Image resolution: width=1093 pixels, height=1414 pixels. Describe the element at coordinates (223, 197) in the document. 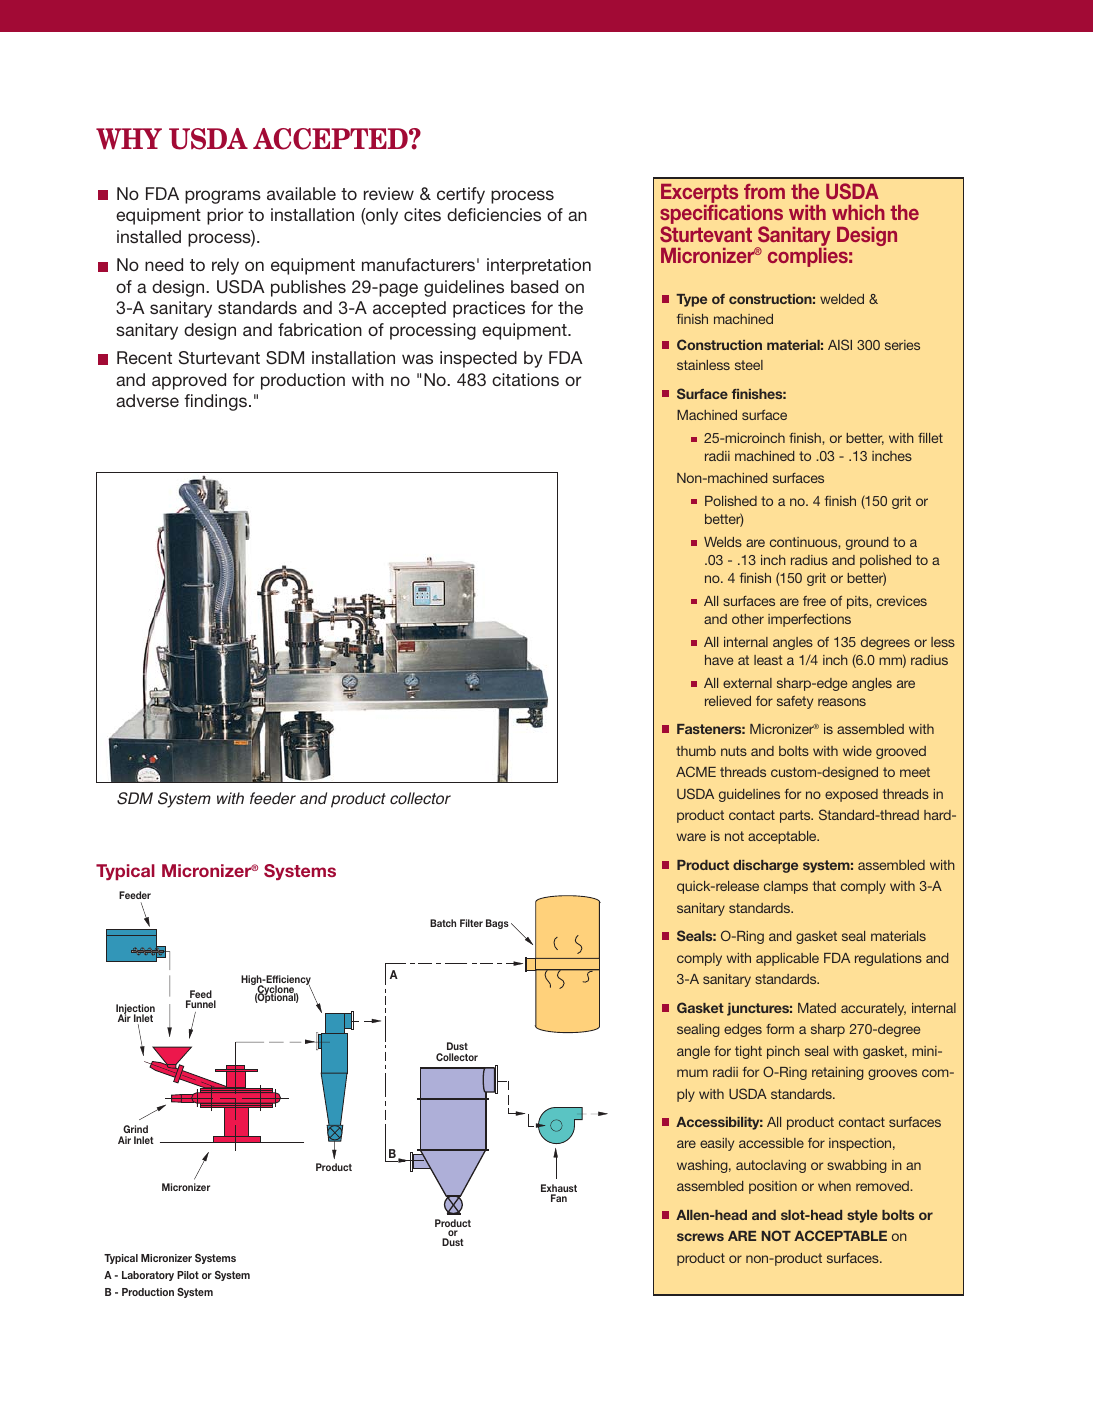

I see `programs` at that location.
